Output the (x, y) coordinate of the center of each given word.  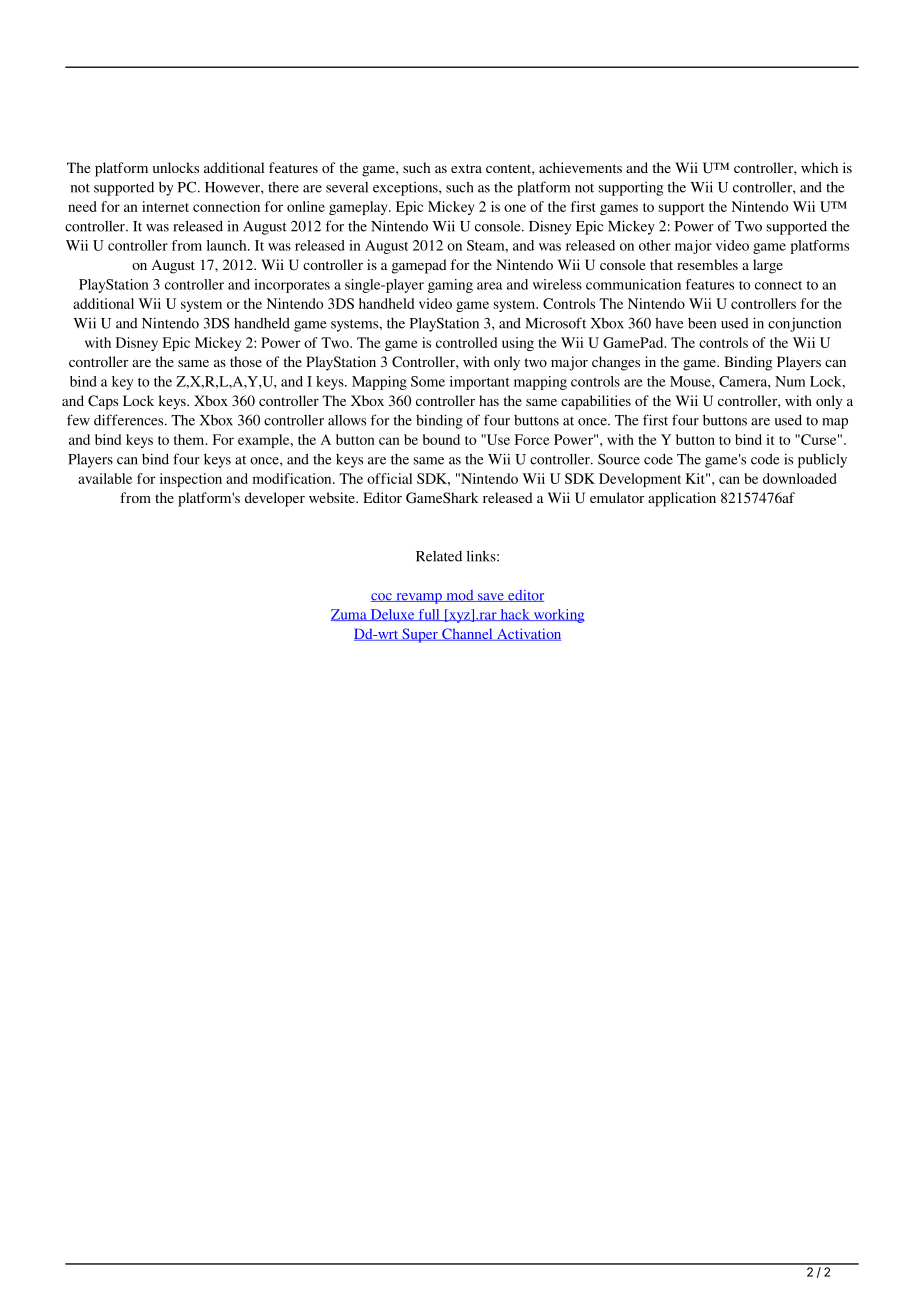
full (429, 615)
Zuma (350, 615)
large (768, 266)
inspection (191, 480)
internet (165, 206)
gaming (450, 286)
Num (790, 381)
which (819, 167)
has (489, 400)
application (682, 499)
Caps (103, 402)
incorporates (292, 286)
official (389, 478)
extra (466, 168)
